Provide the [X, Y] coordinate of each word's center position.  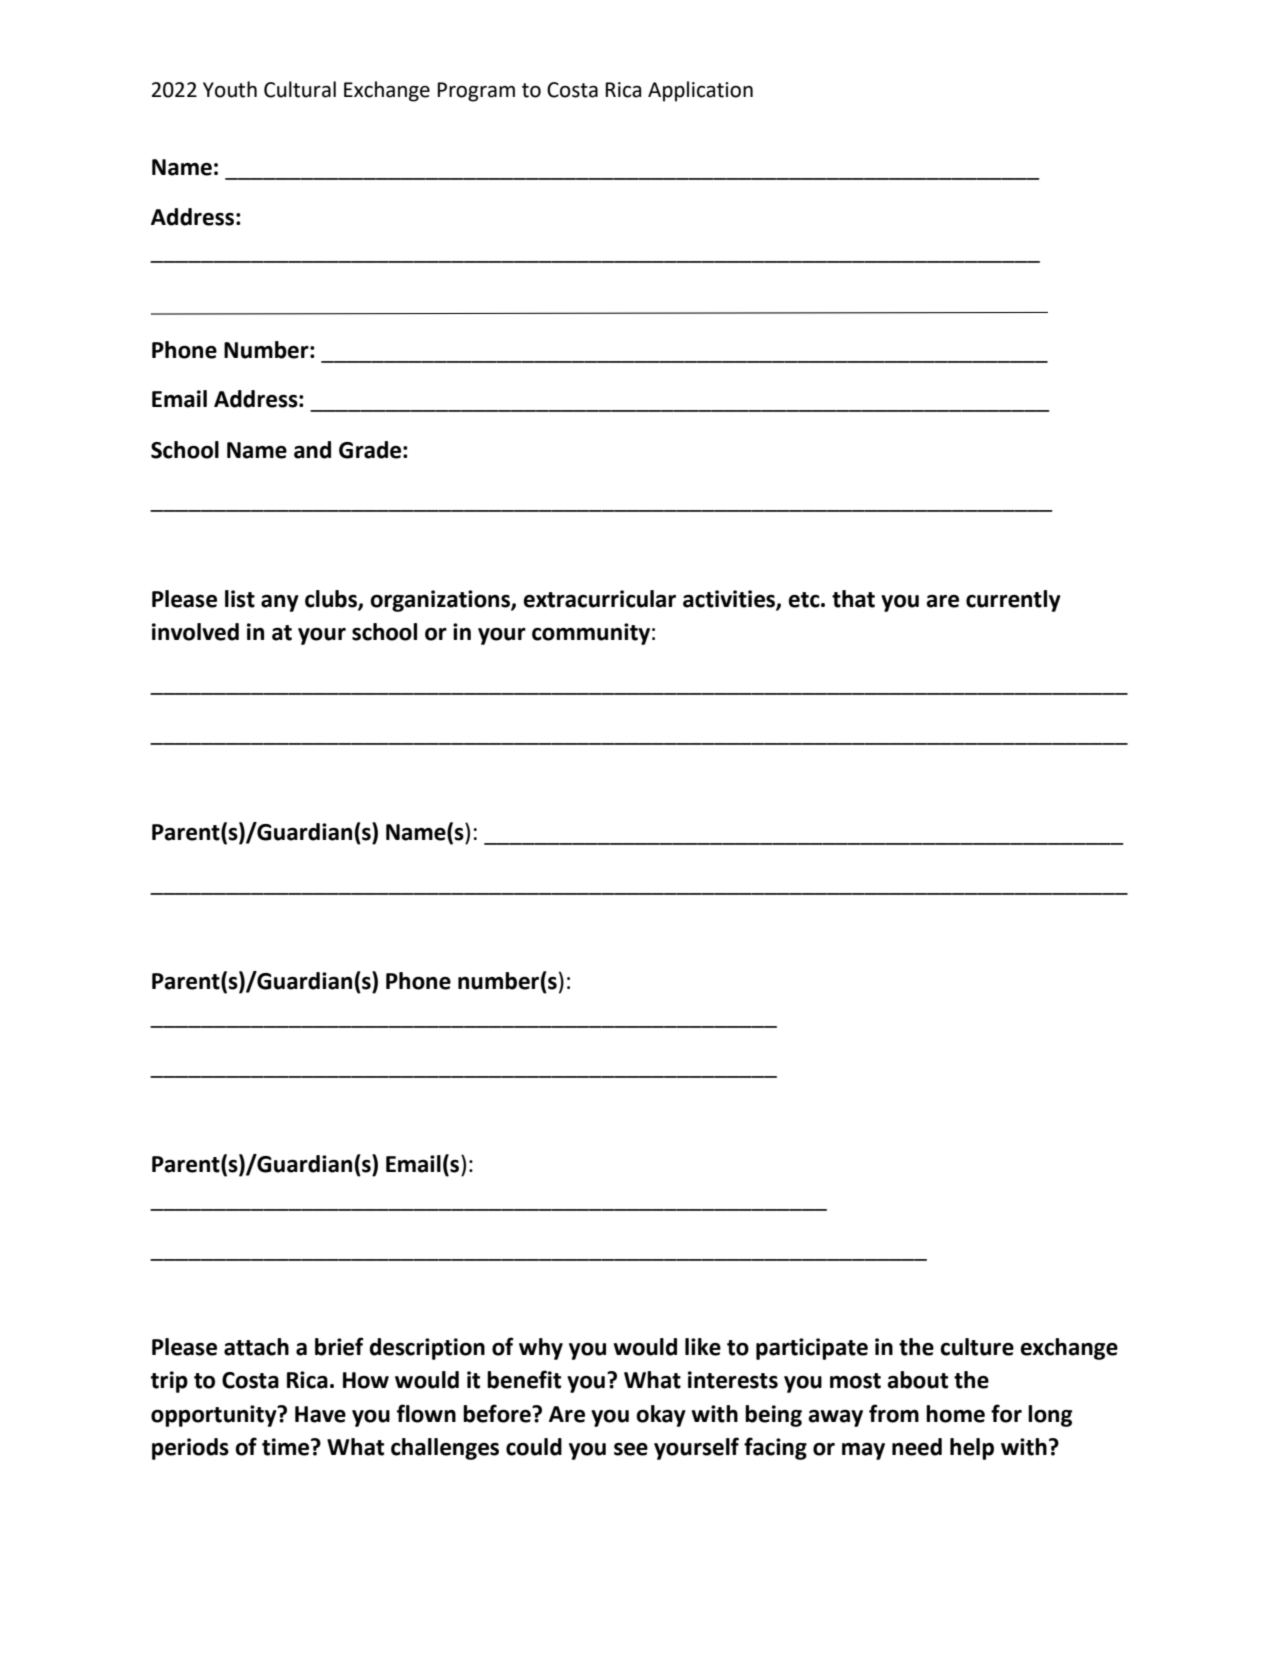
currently [1013, 601]
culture [977, 1347]
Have [320, 1414]
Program [476, 92]
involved [195, 632]
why [541, 1349]
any [280, 603]
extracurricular [599, 599]
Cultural [300, 89]
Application [700, 91]
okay [661, 1416]
